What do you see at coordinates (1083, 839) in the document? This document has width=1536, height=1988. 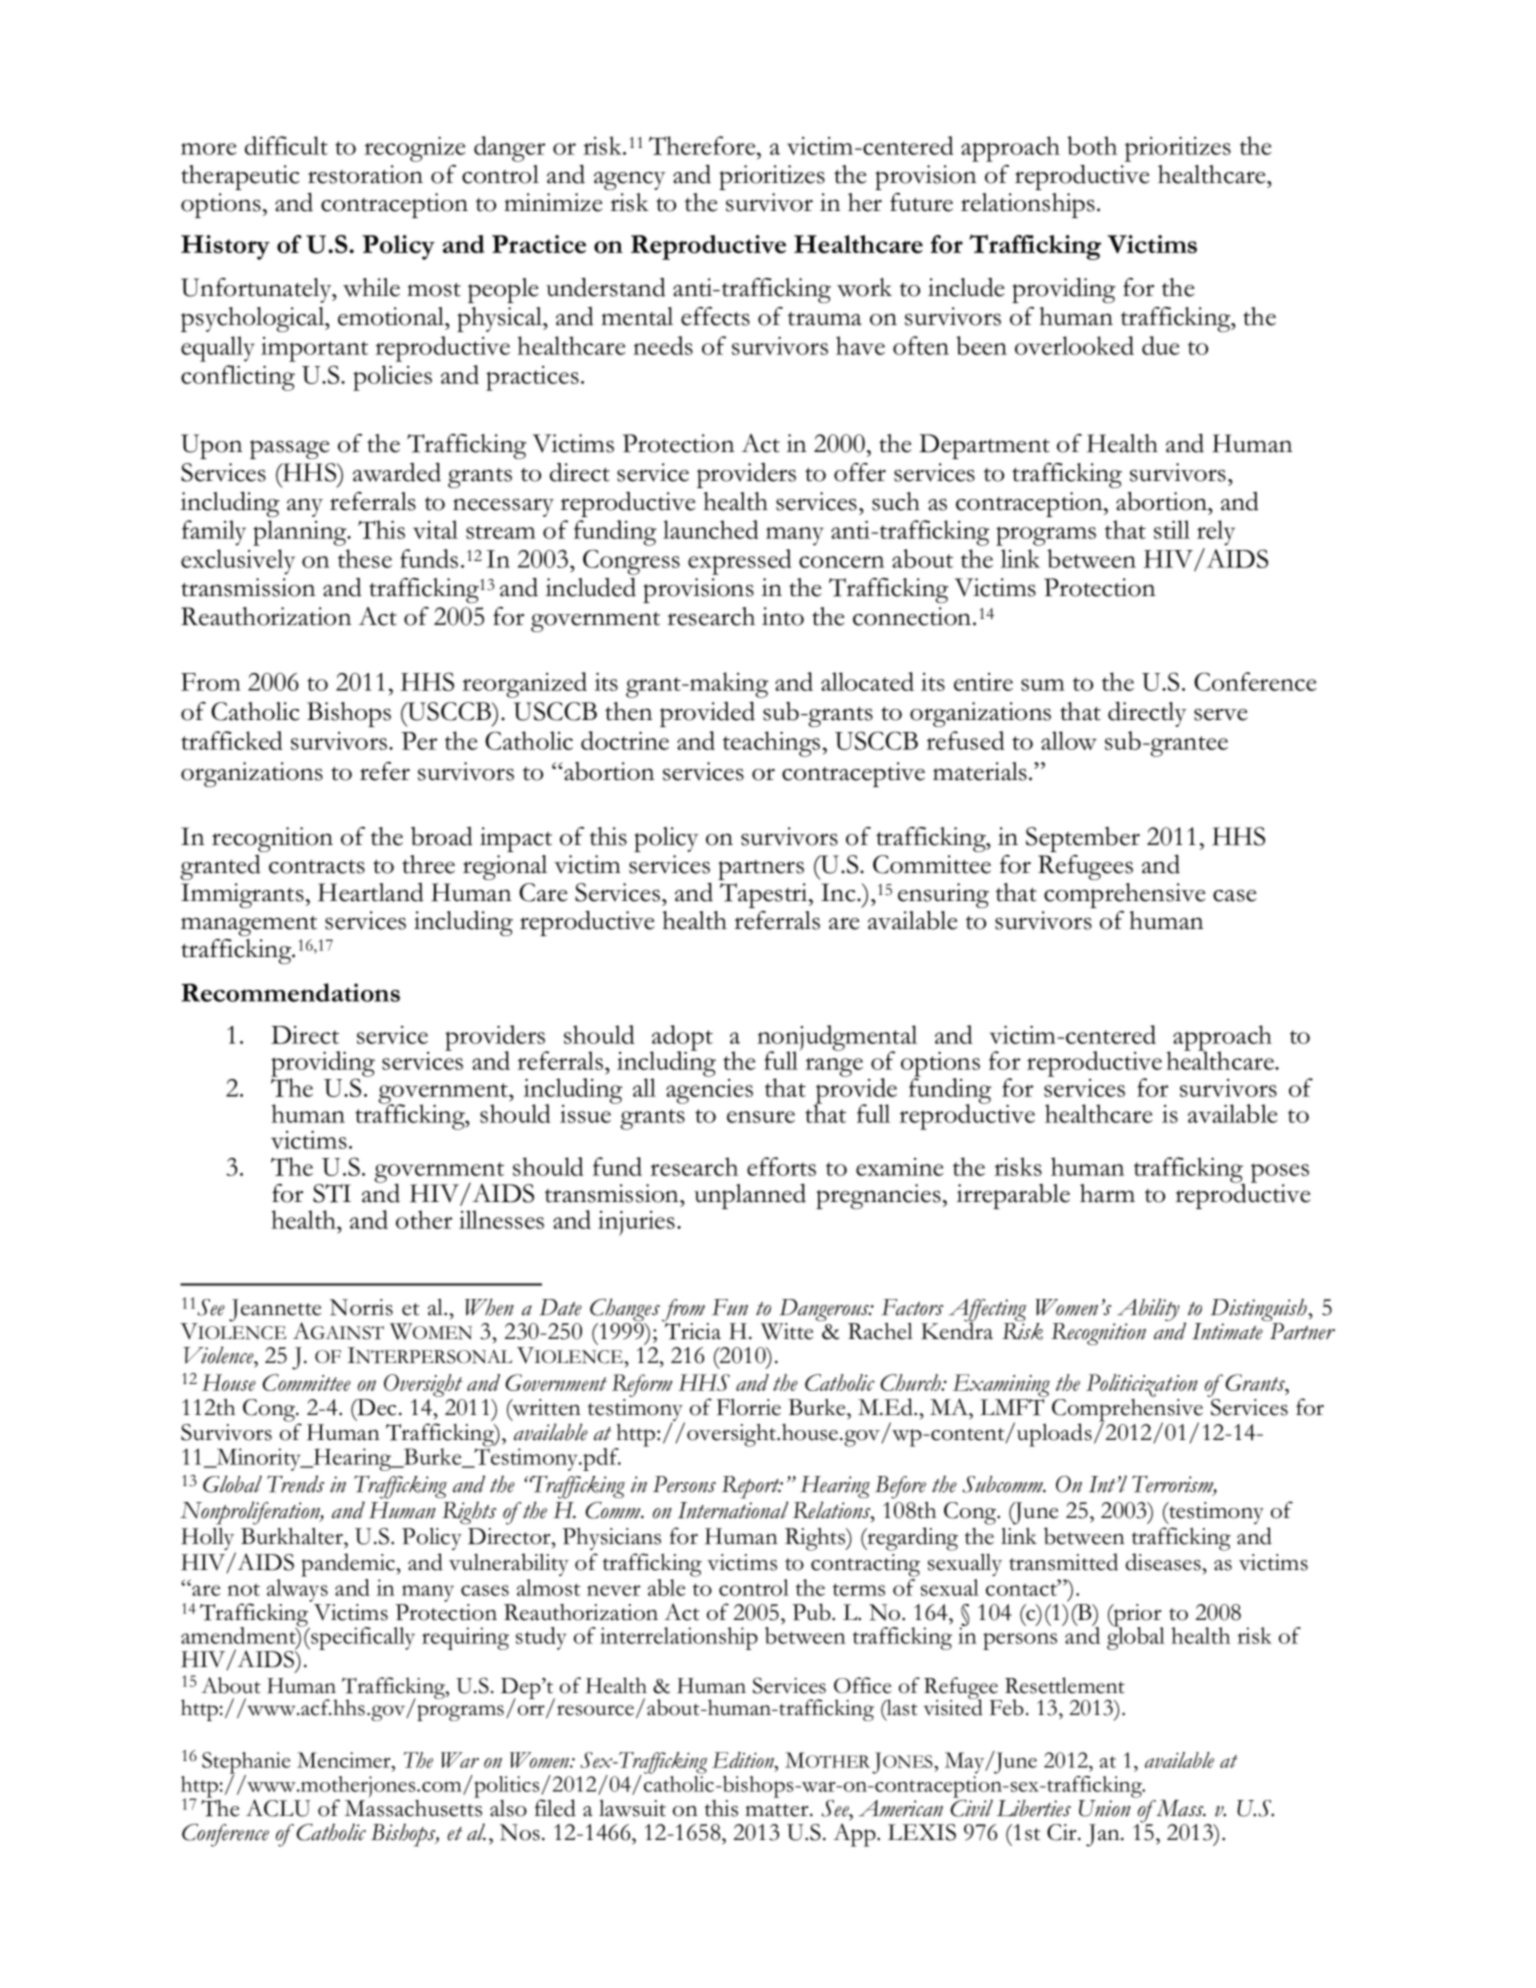 I see `September` at bounding box center [1083, 839].
